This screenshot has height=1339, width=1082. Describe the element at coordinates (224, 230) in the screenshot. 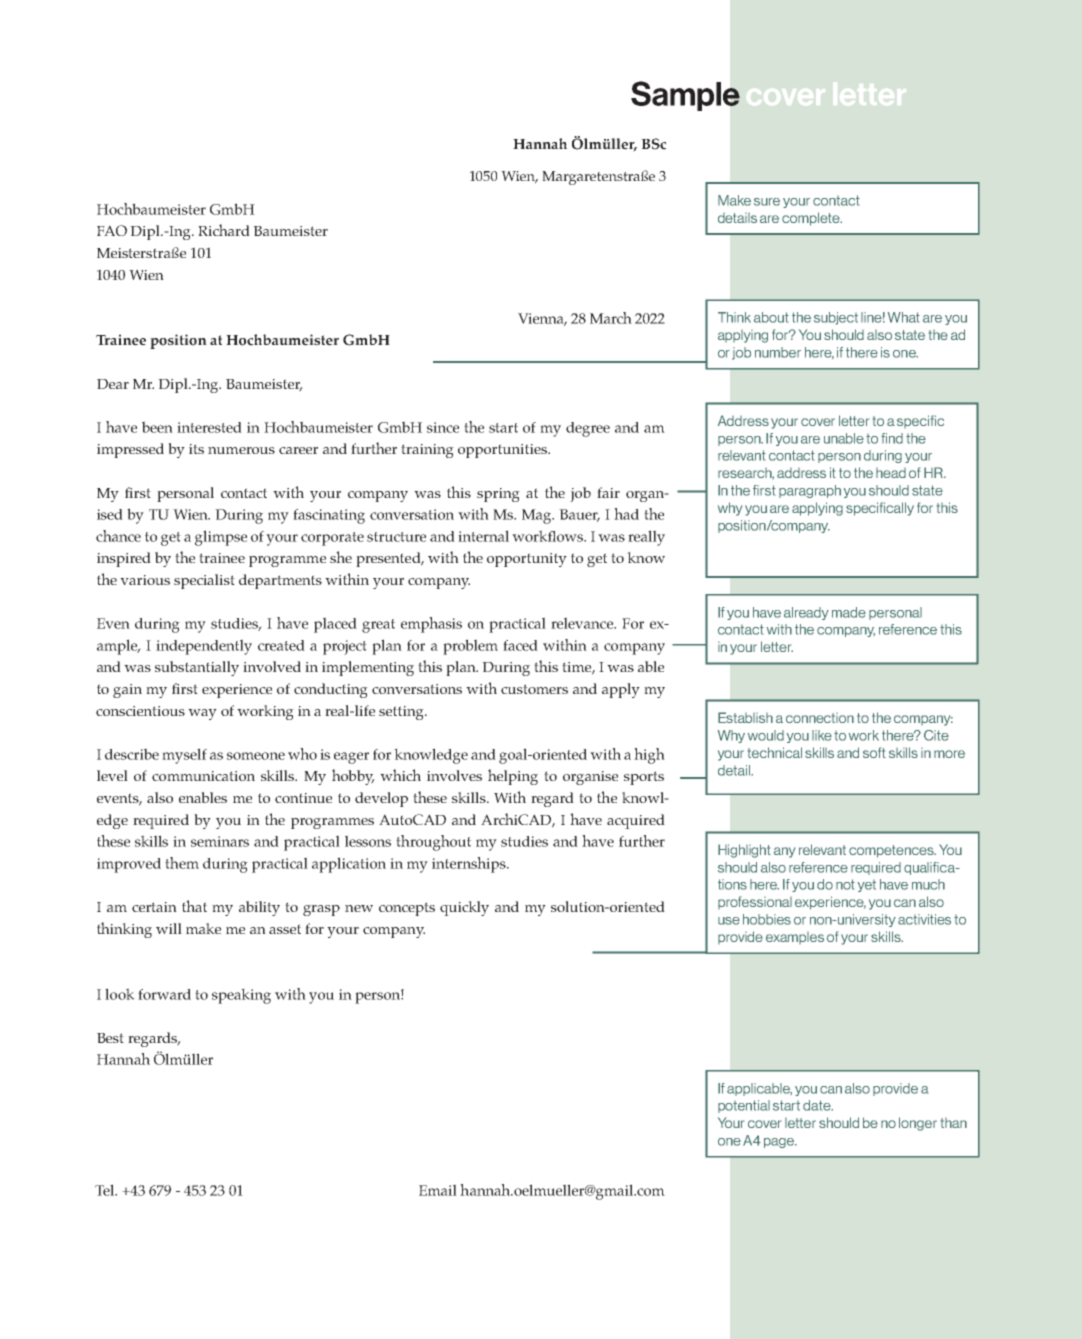

I see `Richard` at that location.
